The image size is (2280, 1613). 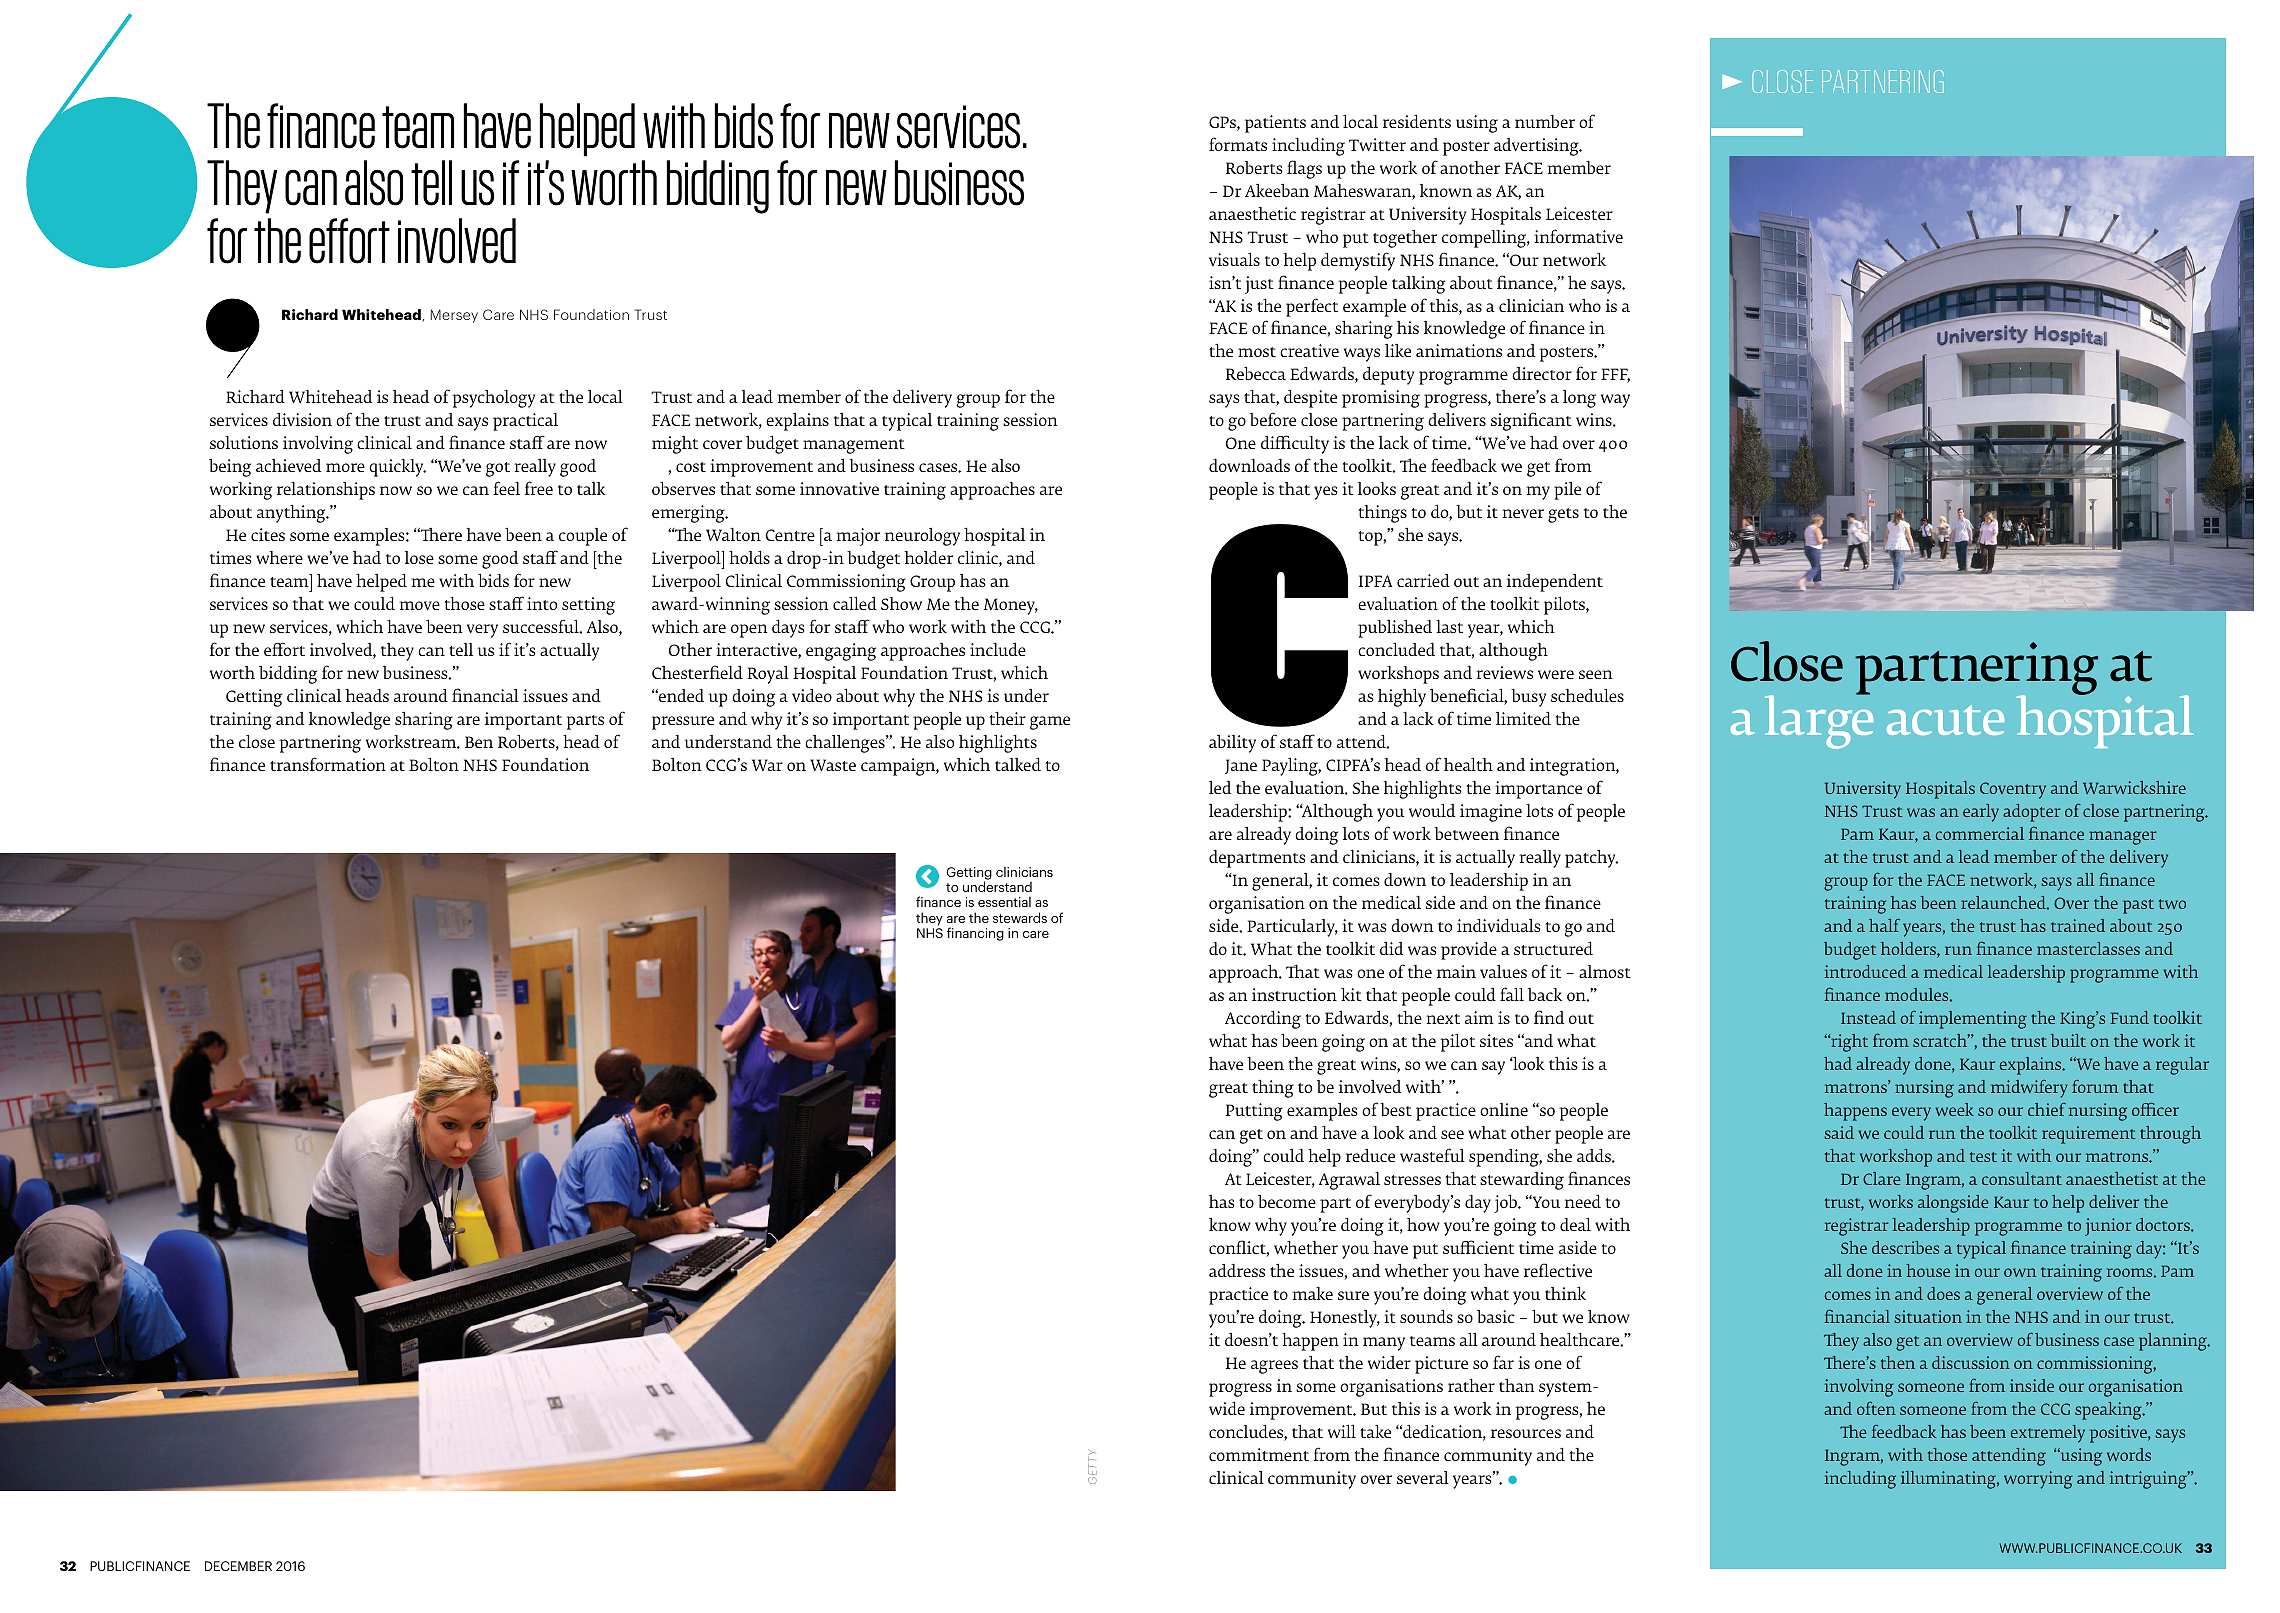 What do you see at coordinates (1395, 628) in the page?
I see `published` at bounding box center [1395, 628].
